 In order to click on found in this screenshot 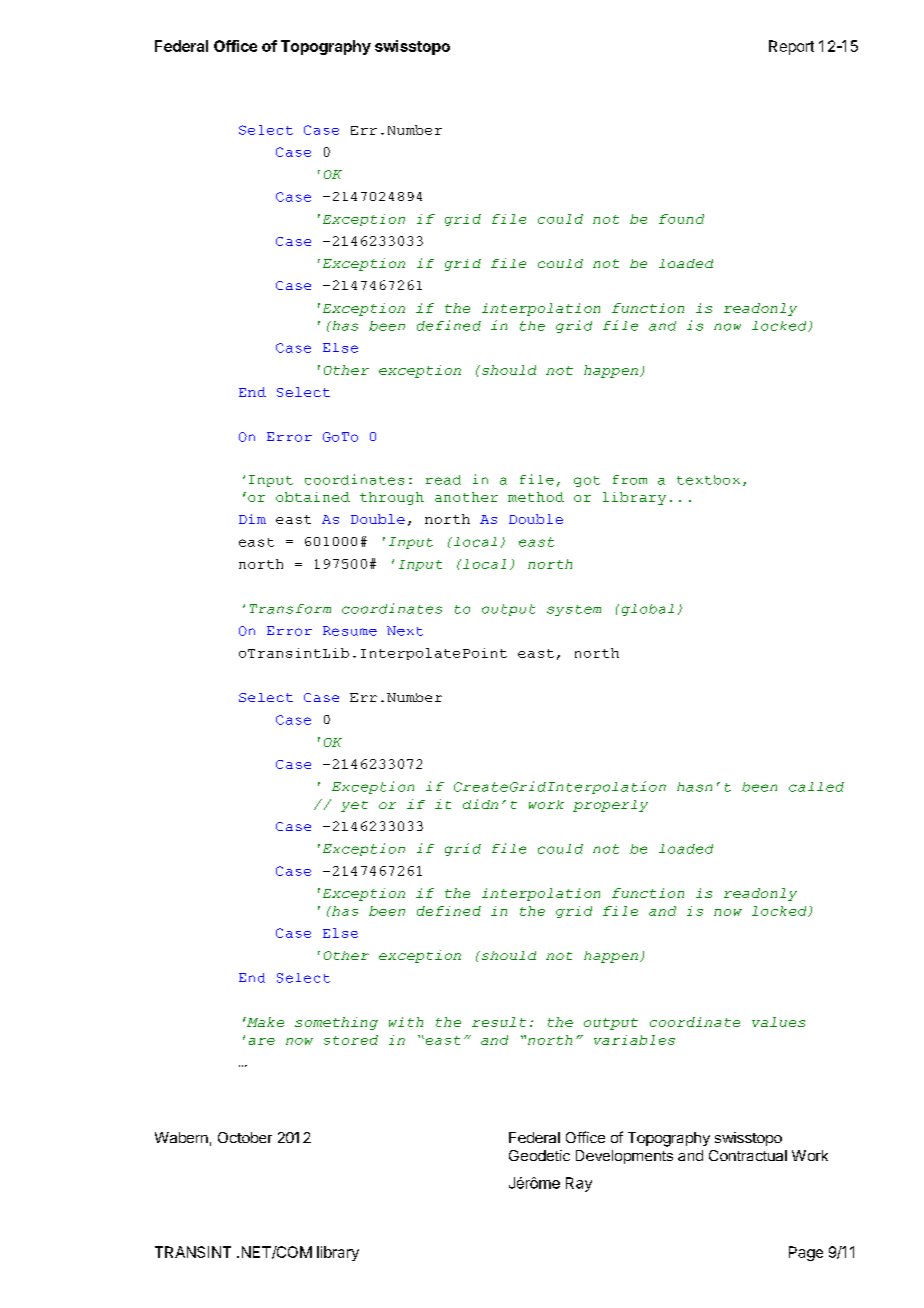, I will do `click(681, 219)`.
